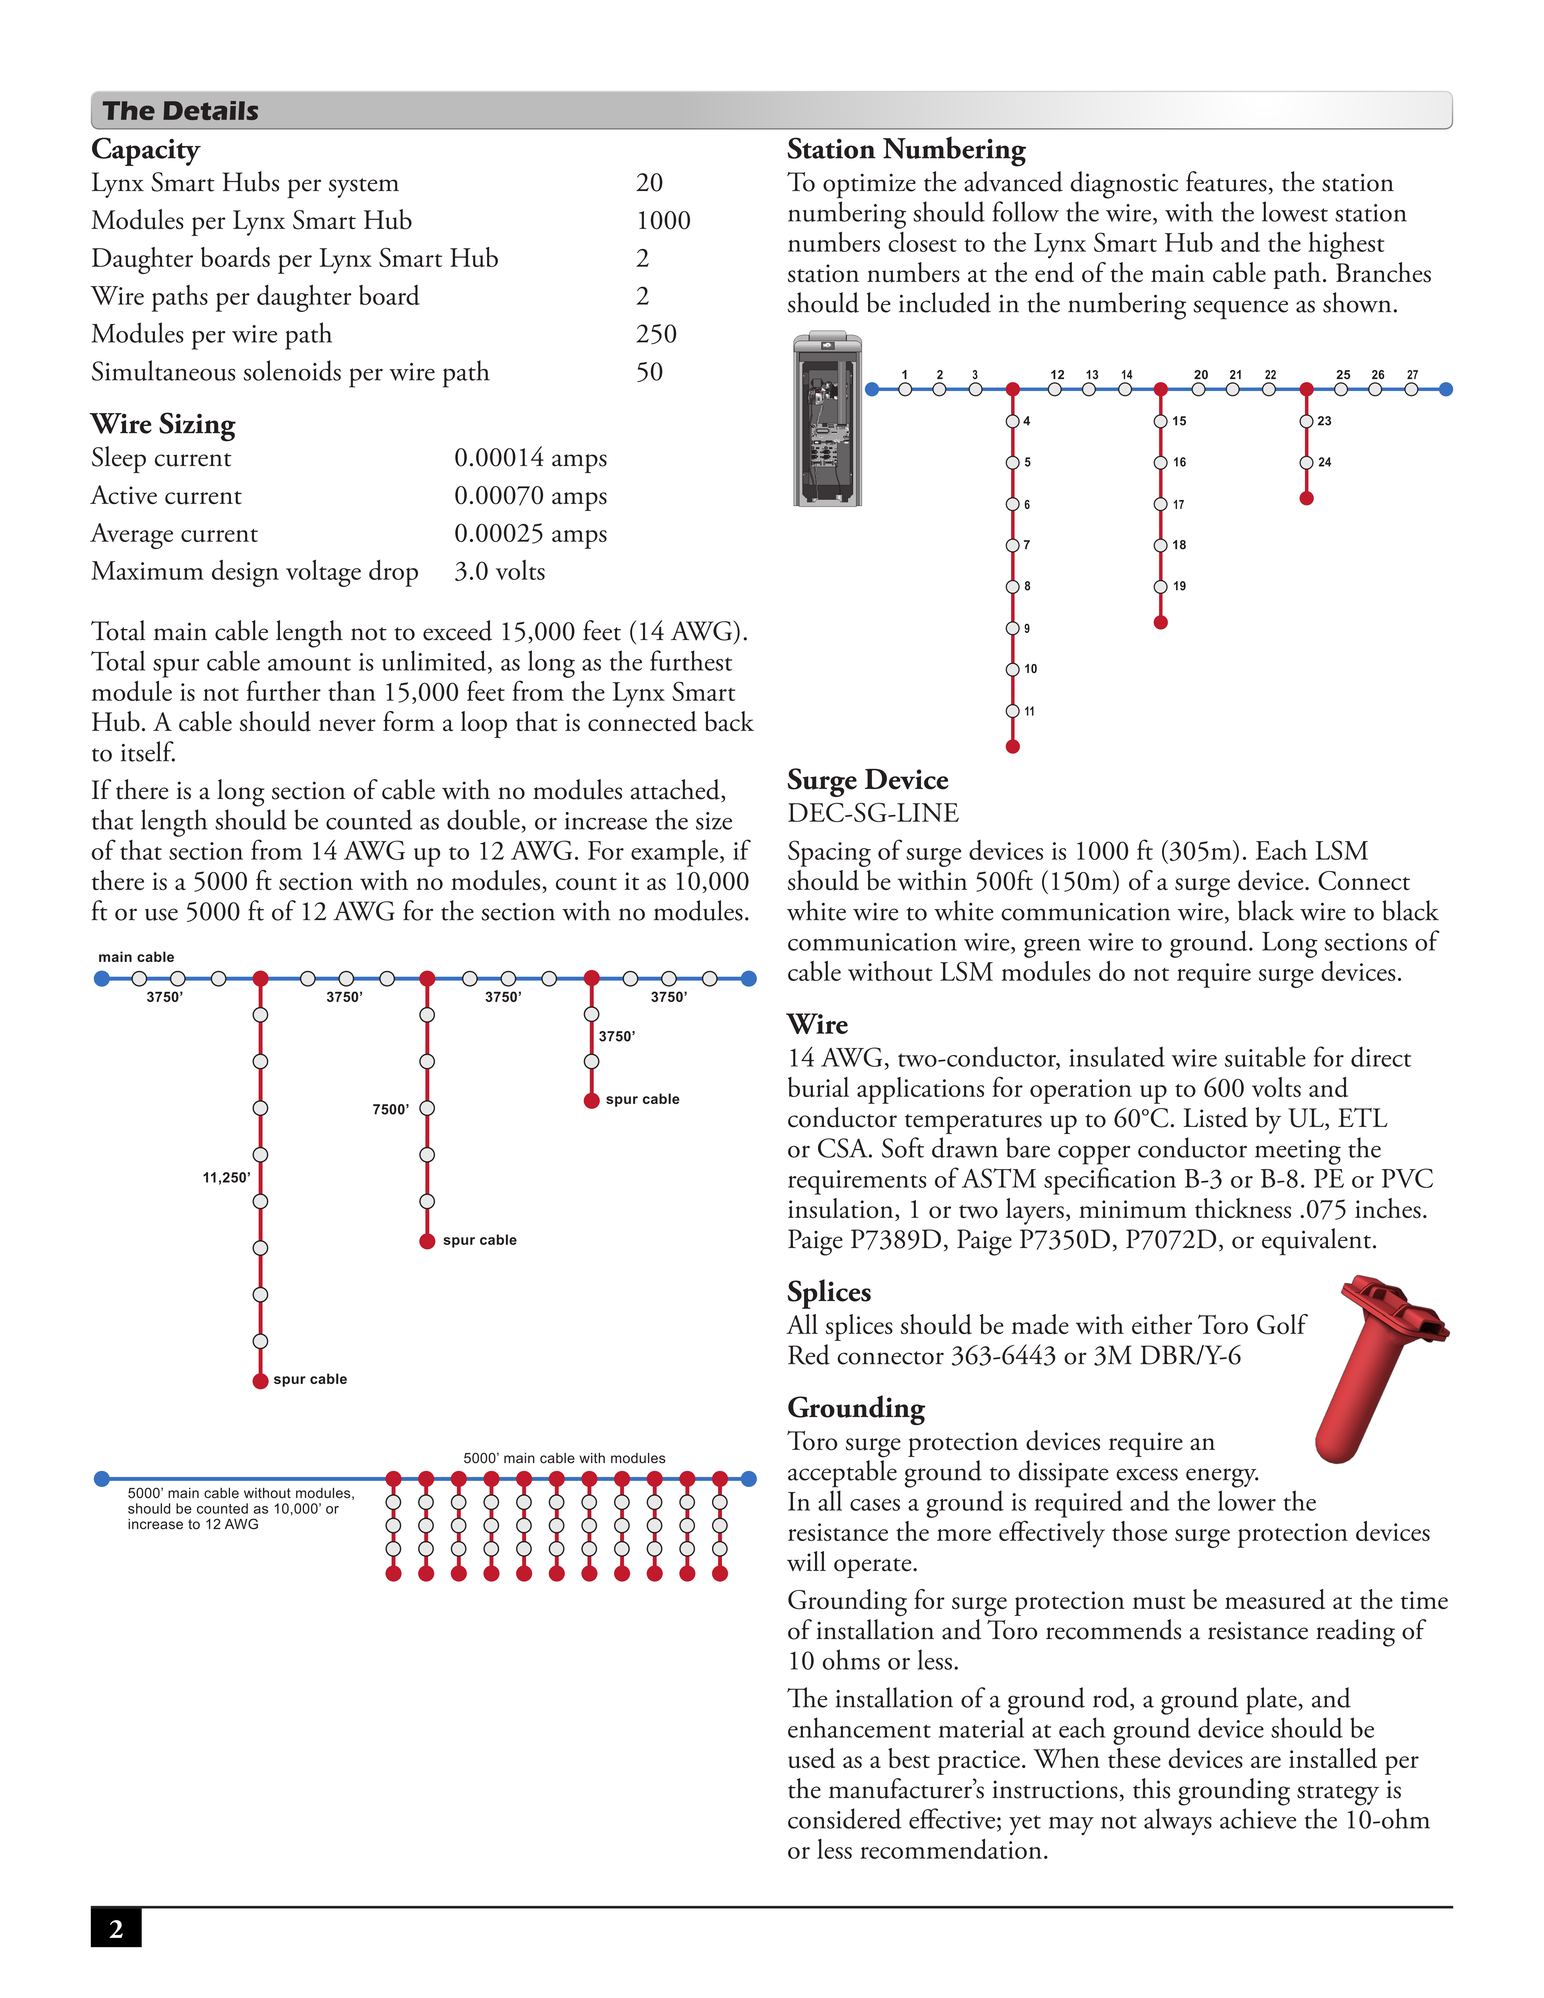 The height and width of the image is (1998, 1544). I want to click on suitable, so click(1265, 1056).
